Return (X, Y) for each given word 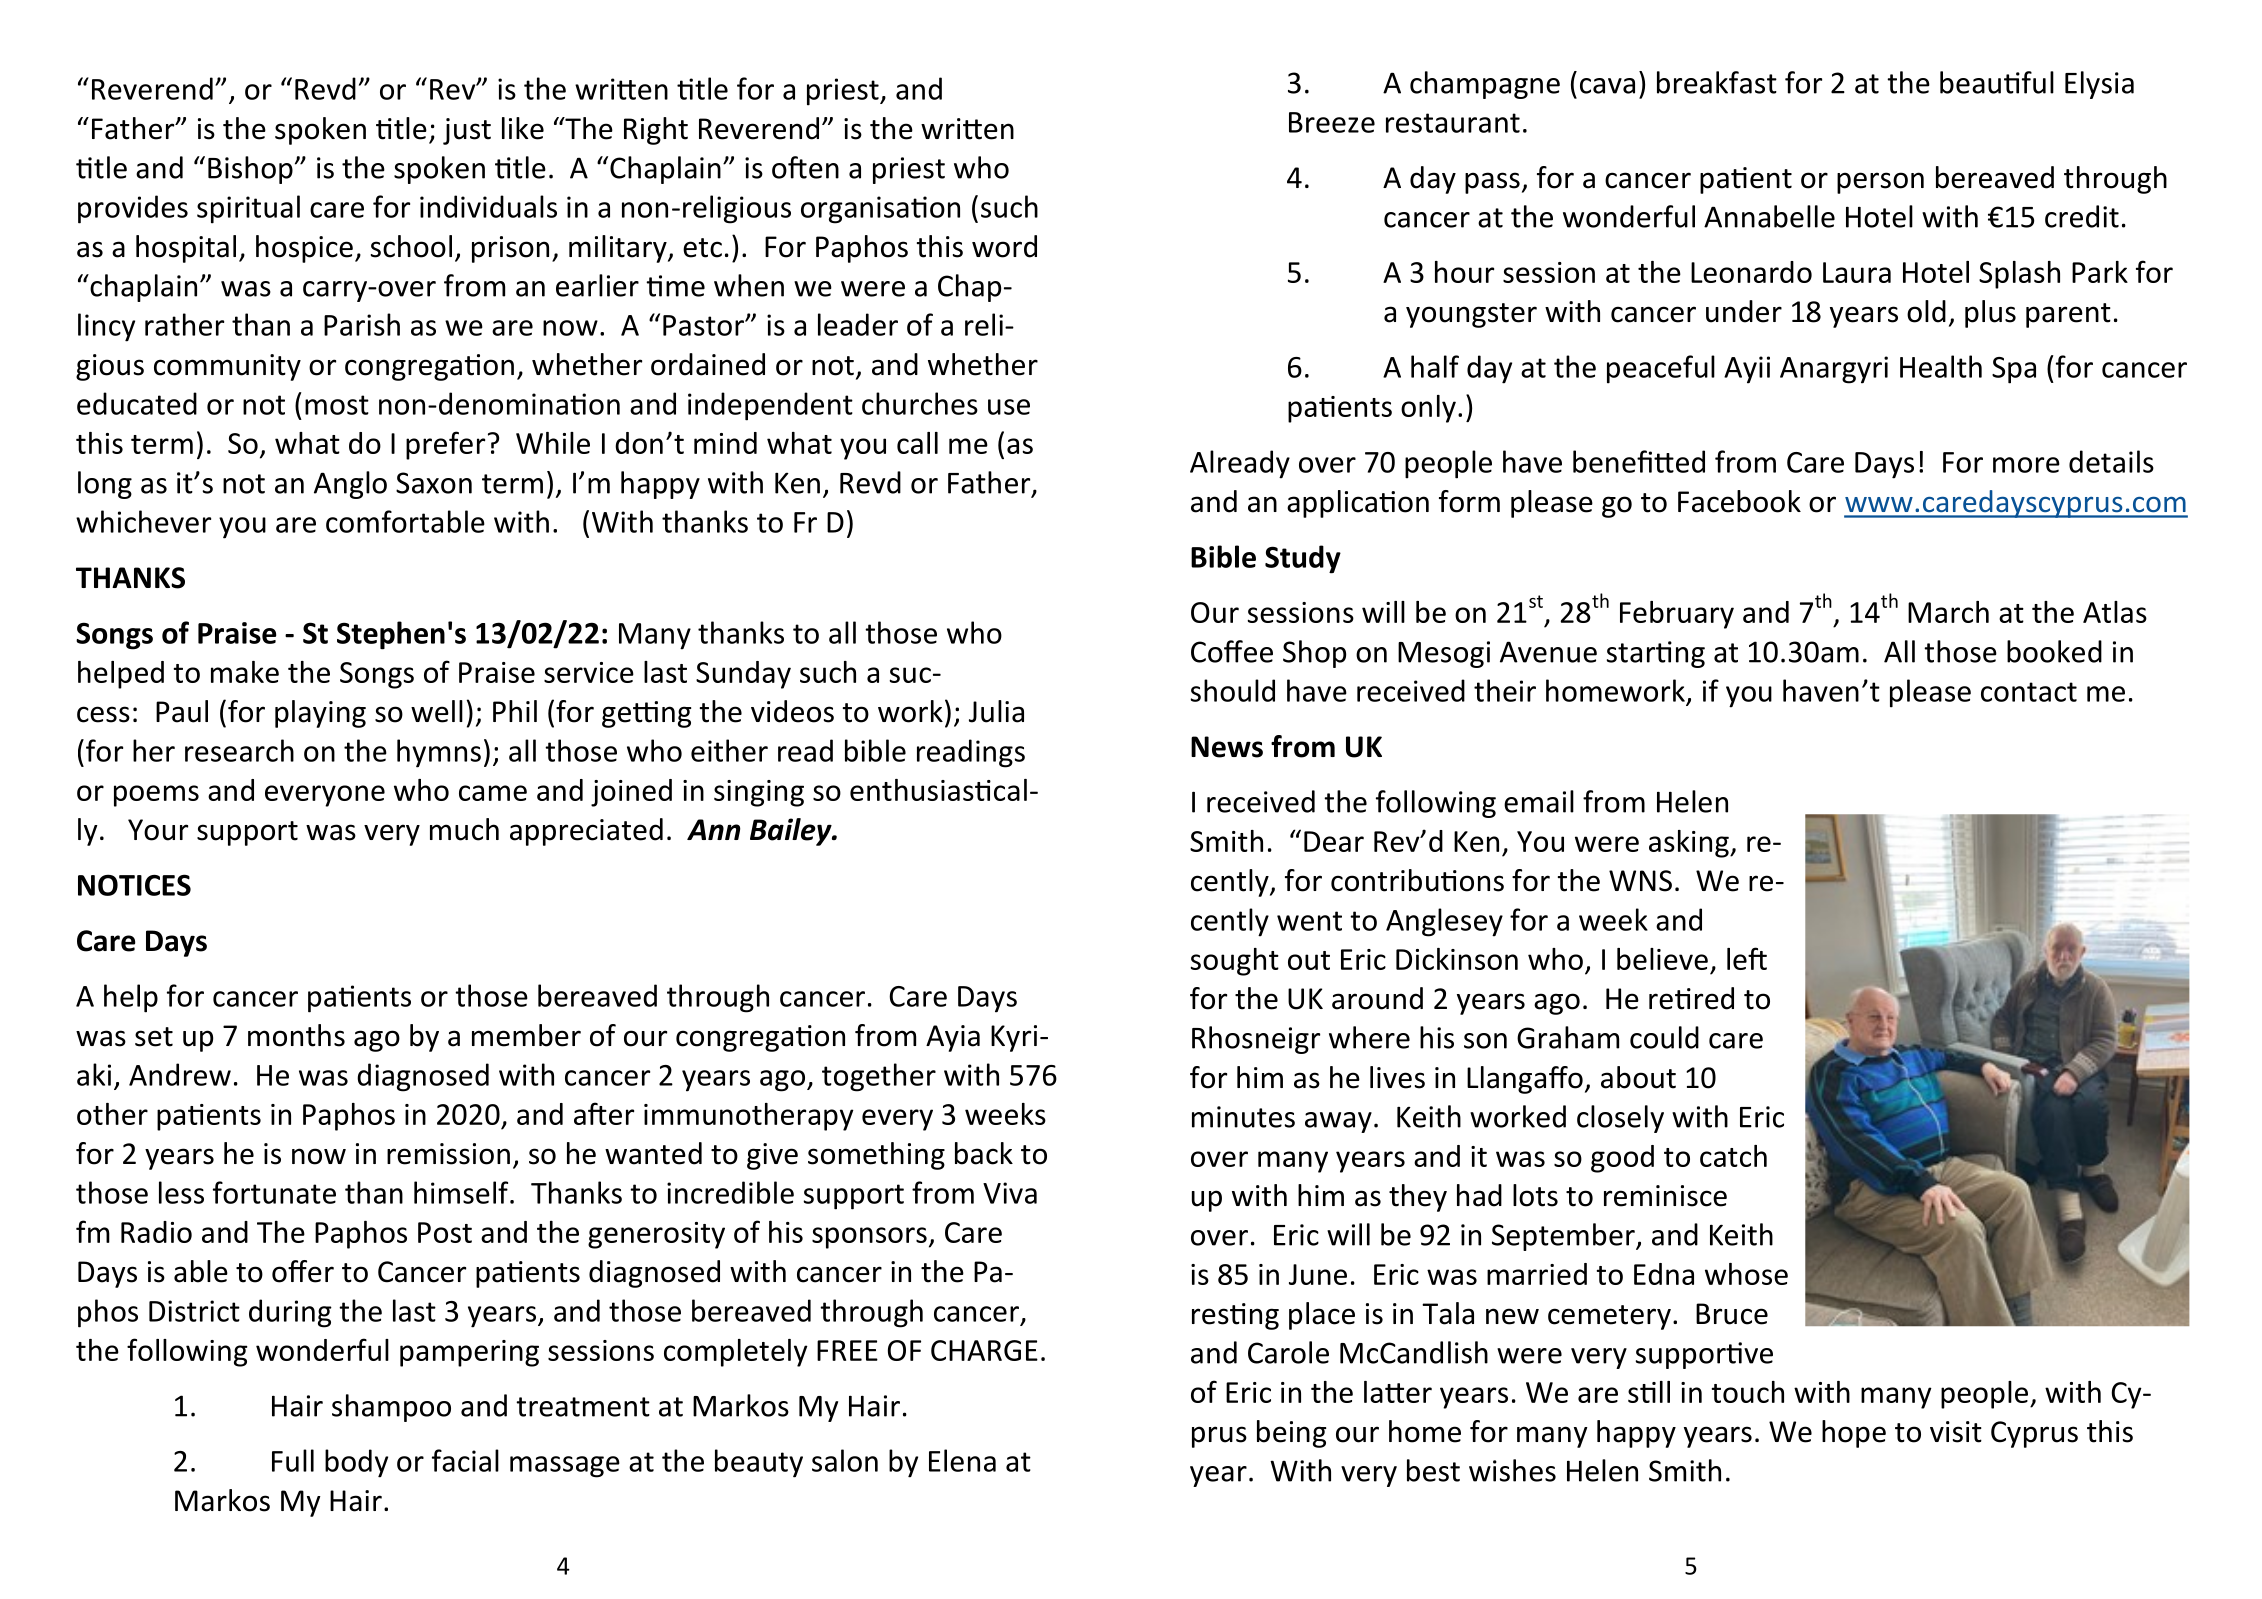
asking (1690, 844)
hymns (439, 753)
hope (1854, 1434)
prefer (445, 445)
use (1009, 407)
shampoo (391, 1408)
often (805, 167)
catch (1733, 1156)
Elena (962, 1460)
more (2026, 465)
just (467, 131)
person (1880, 183)
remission (448, 1154)
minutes (1243, 1117)
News (1227, 747)
